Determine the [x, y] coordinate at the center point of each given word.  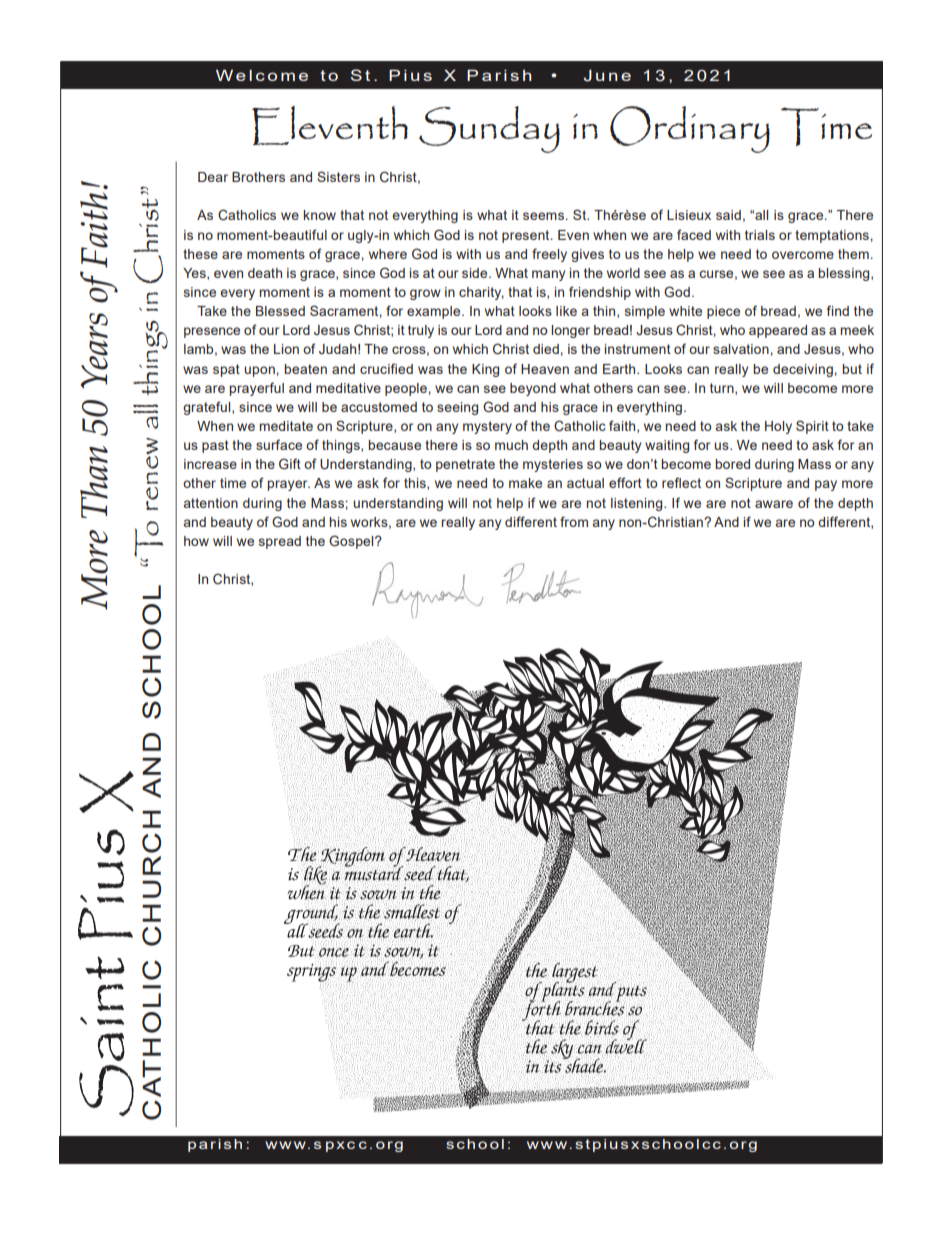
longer [570, 331]
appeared [778, 331]
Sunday [489, 129]
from [574, 521]
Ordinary [690, 129]
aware [774, 504]
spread [280, 542]
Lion [286, 349]
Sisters [338, 176]
